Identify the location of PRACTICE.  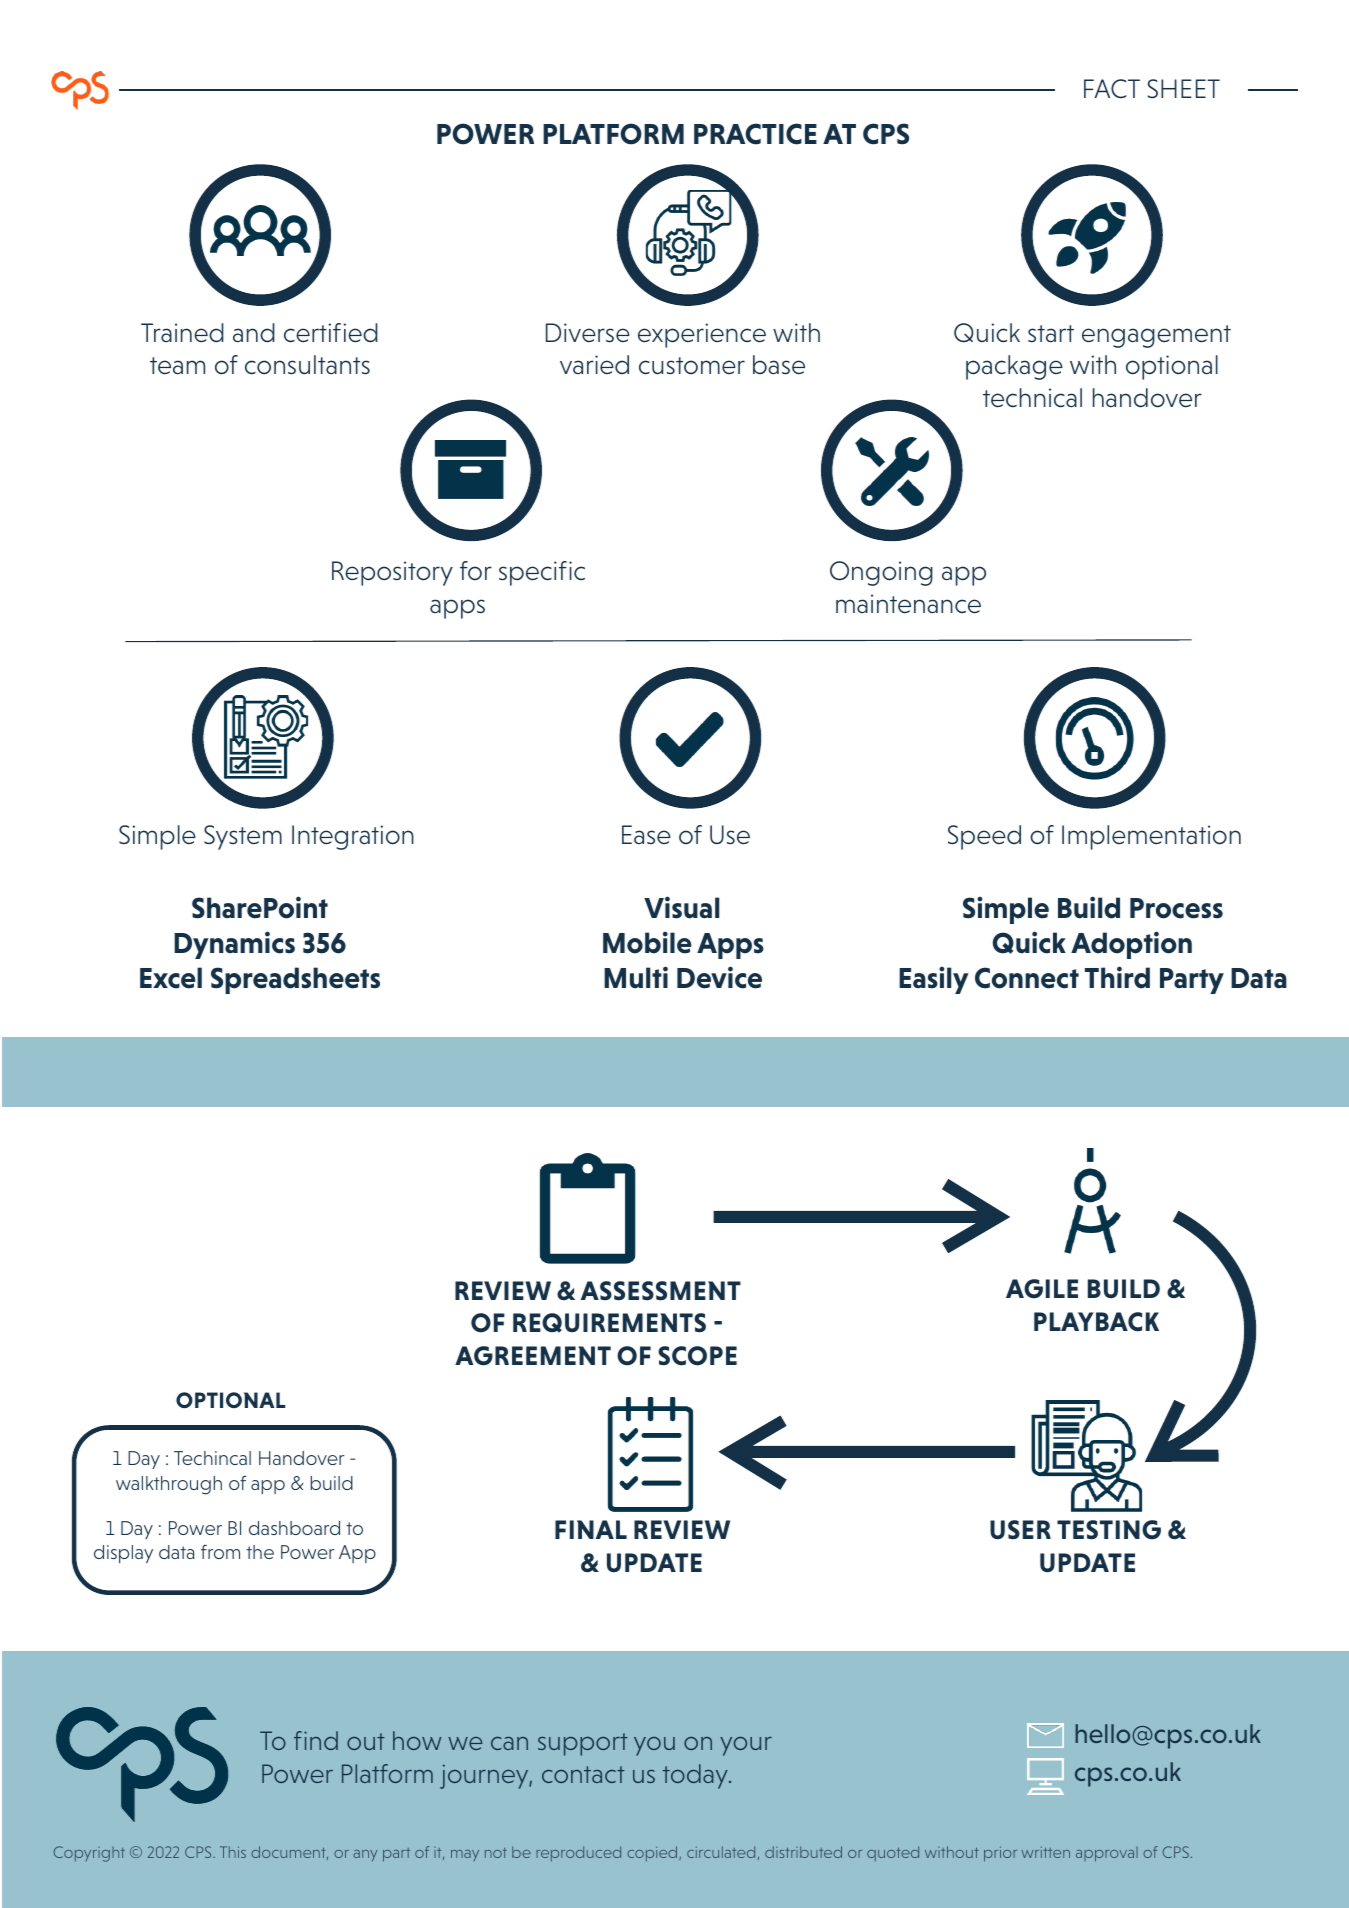
(755, 134).
